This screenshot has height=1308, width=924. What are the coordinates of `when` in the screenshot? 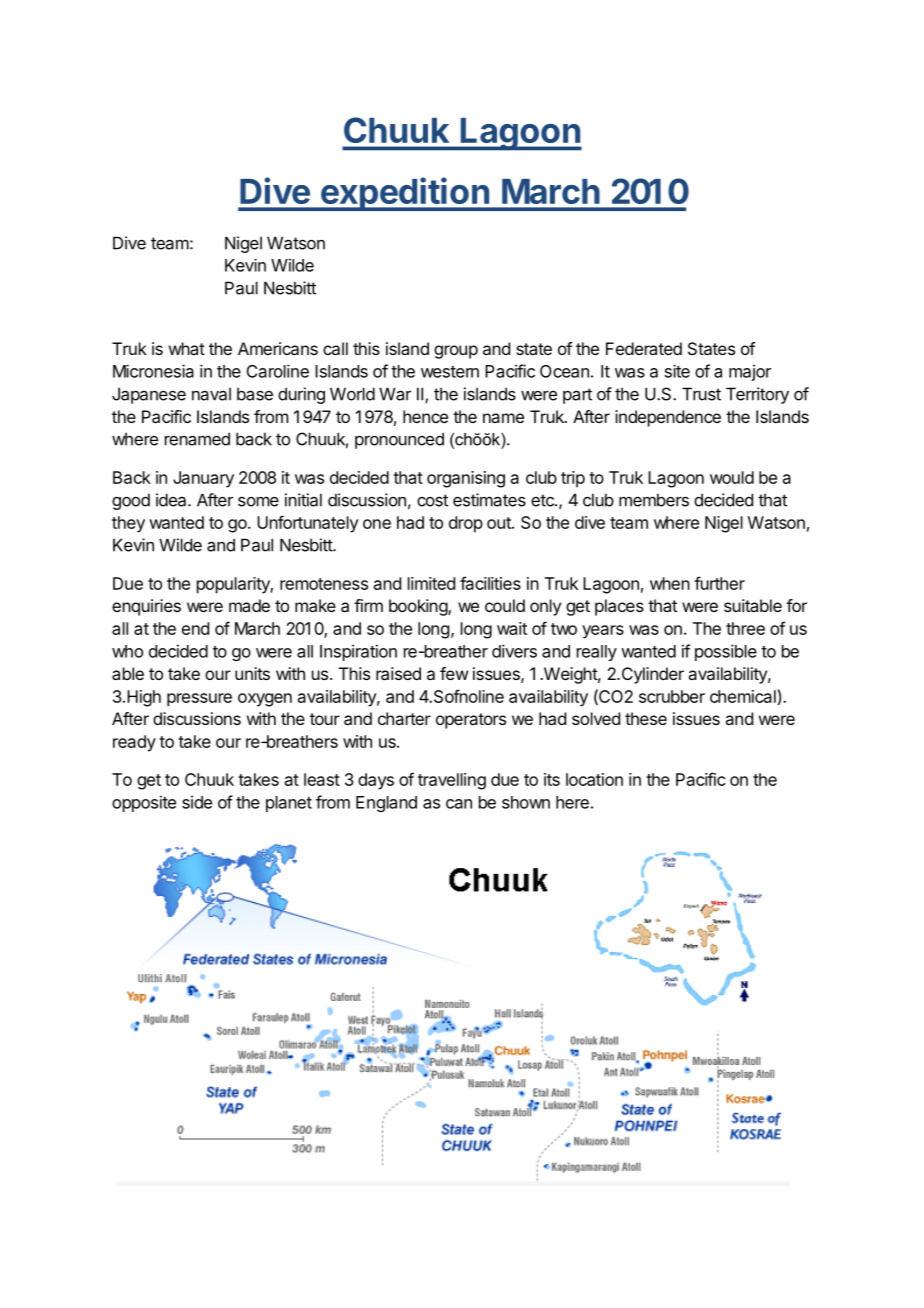 It's located at (670, 583).
